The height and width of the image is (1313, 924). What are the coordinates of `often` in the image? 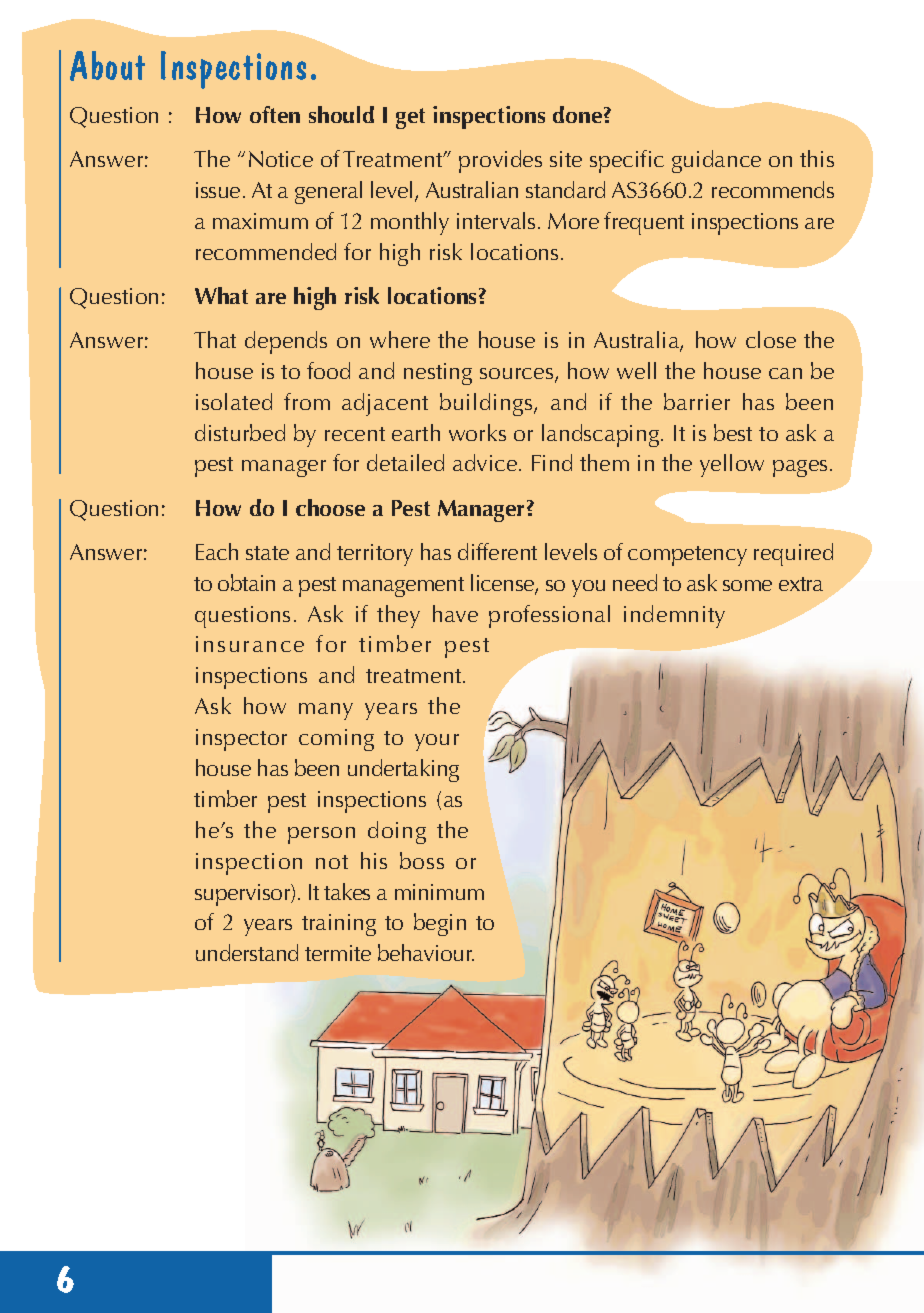 It's located at (275, 114).
